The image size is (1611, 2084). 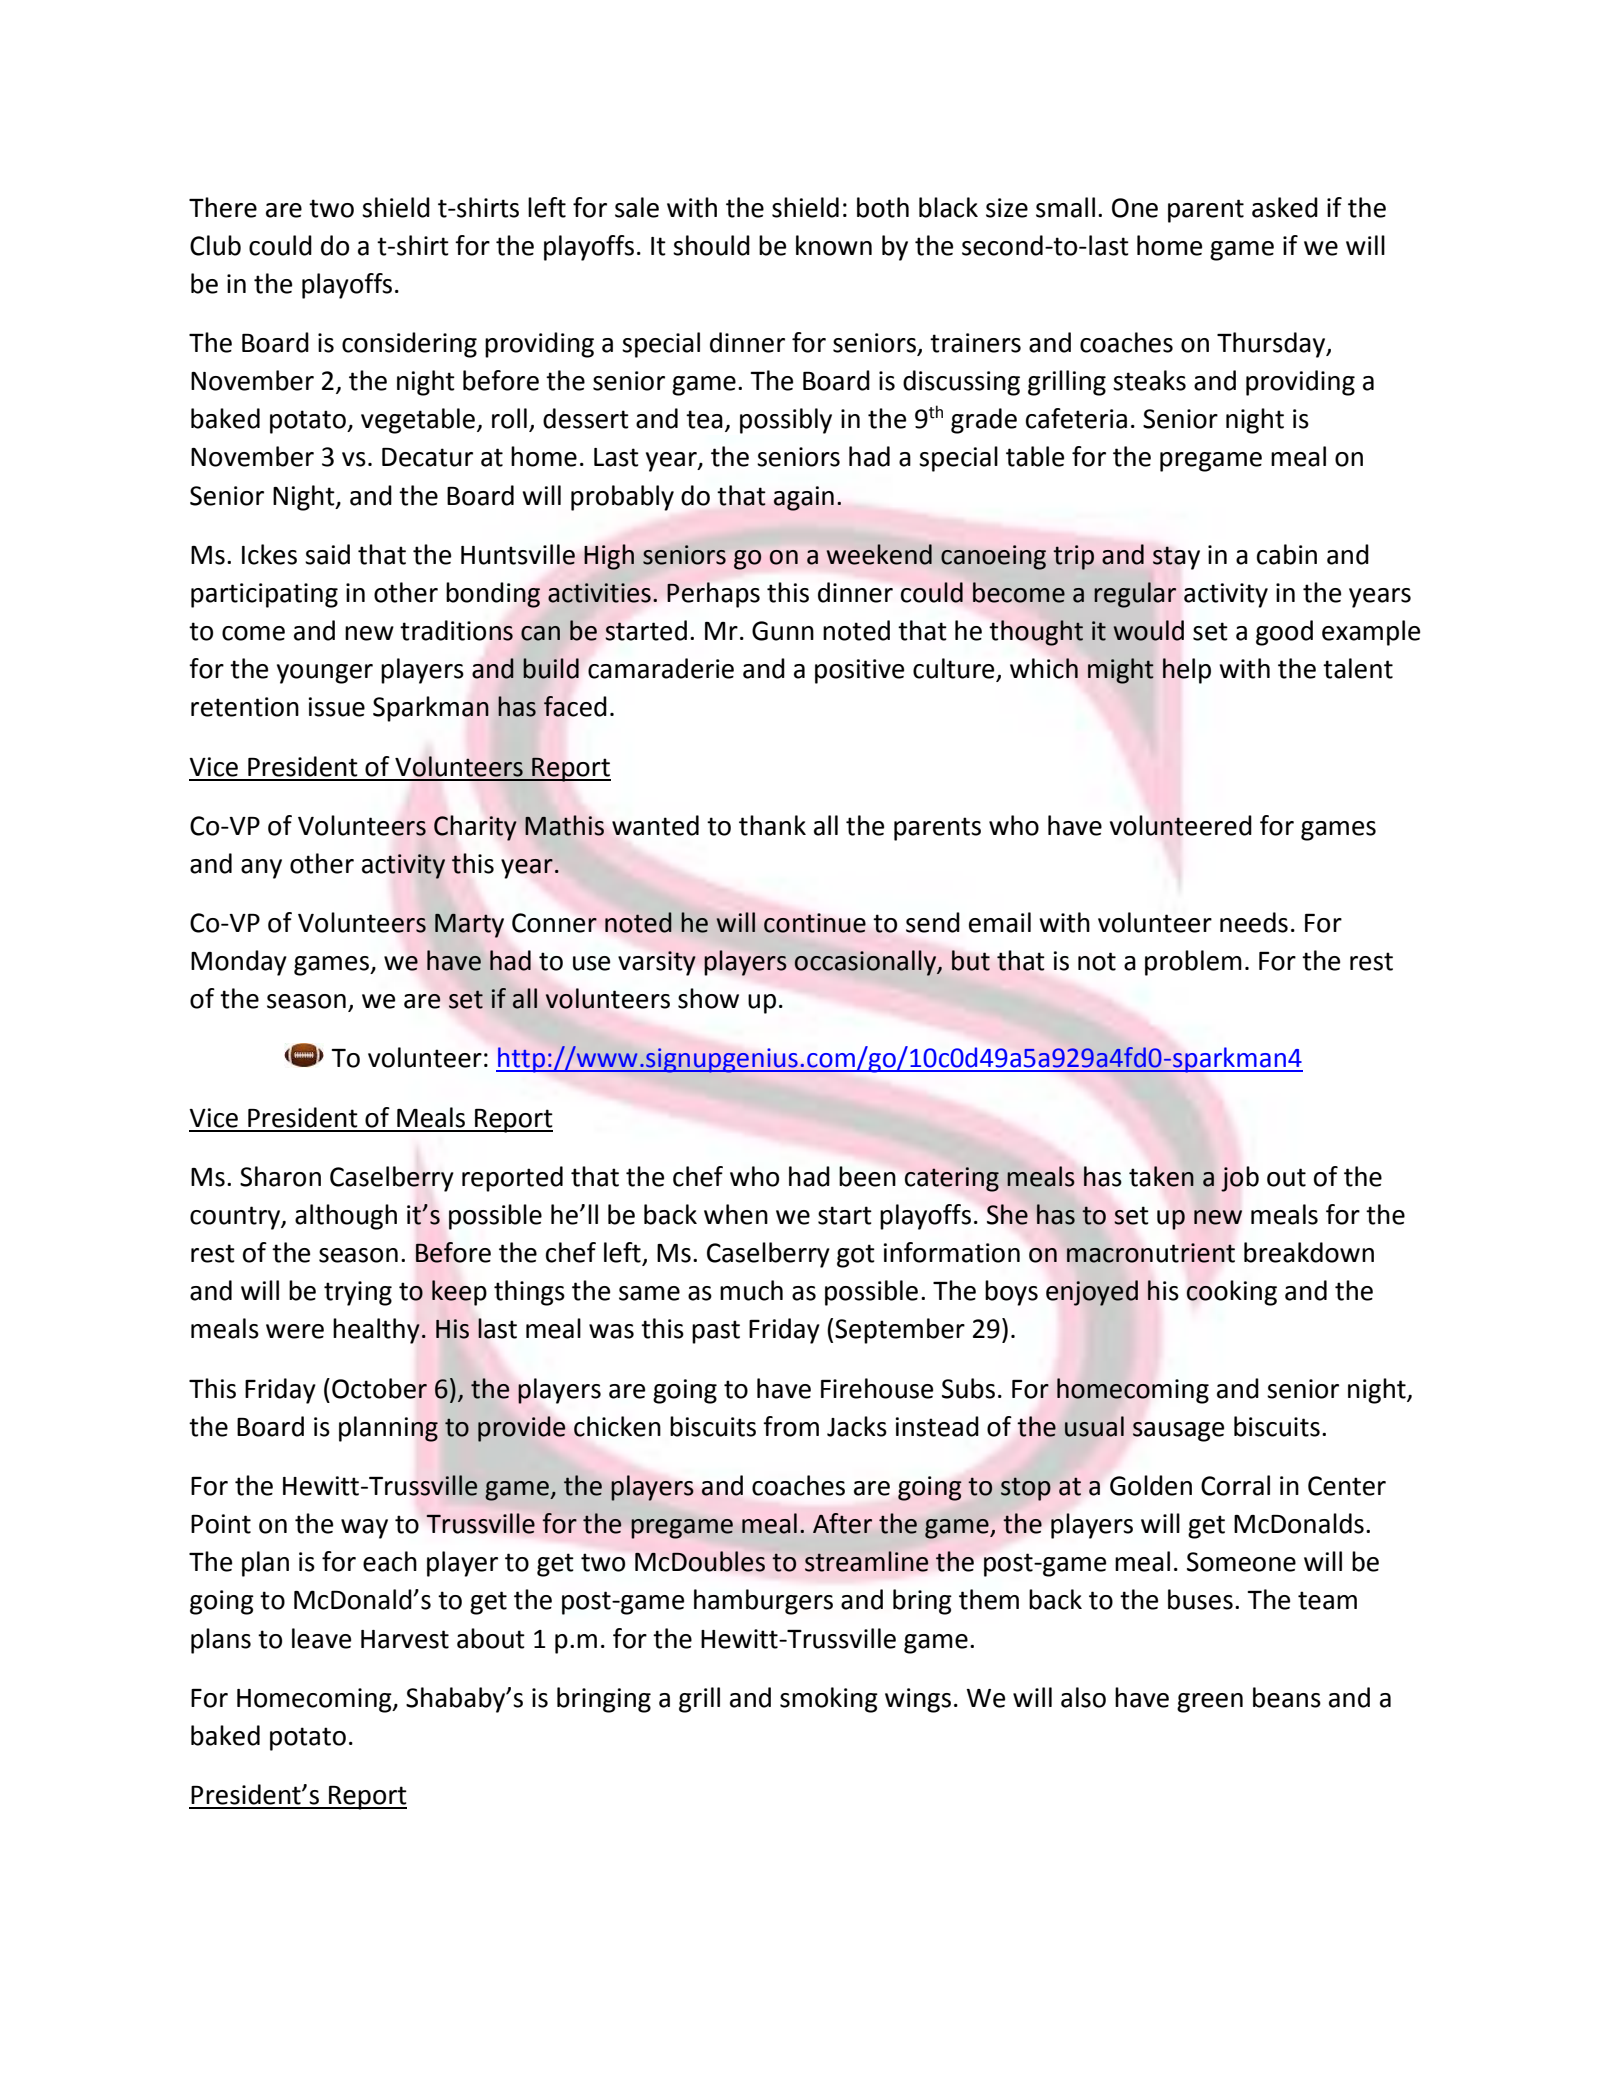 What do you see at coordinates (829, 1700) in the document?
I see `smoking` at bounding box center [829, 1700].
